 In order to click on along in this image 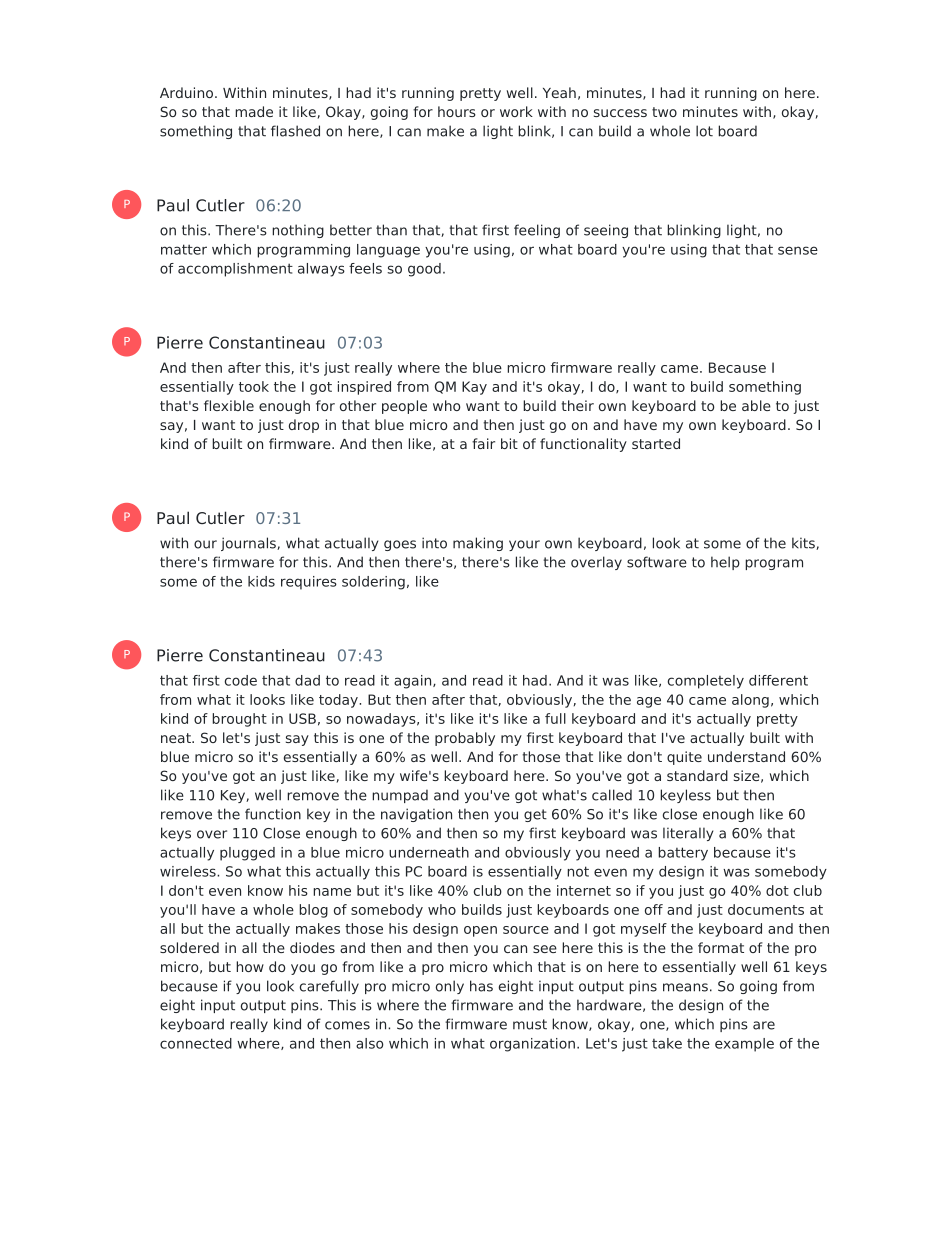, I will do `click(750, 701)`.
